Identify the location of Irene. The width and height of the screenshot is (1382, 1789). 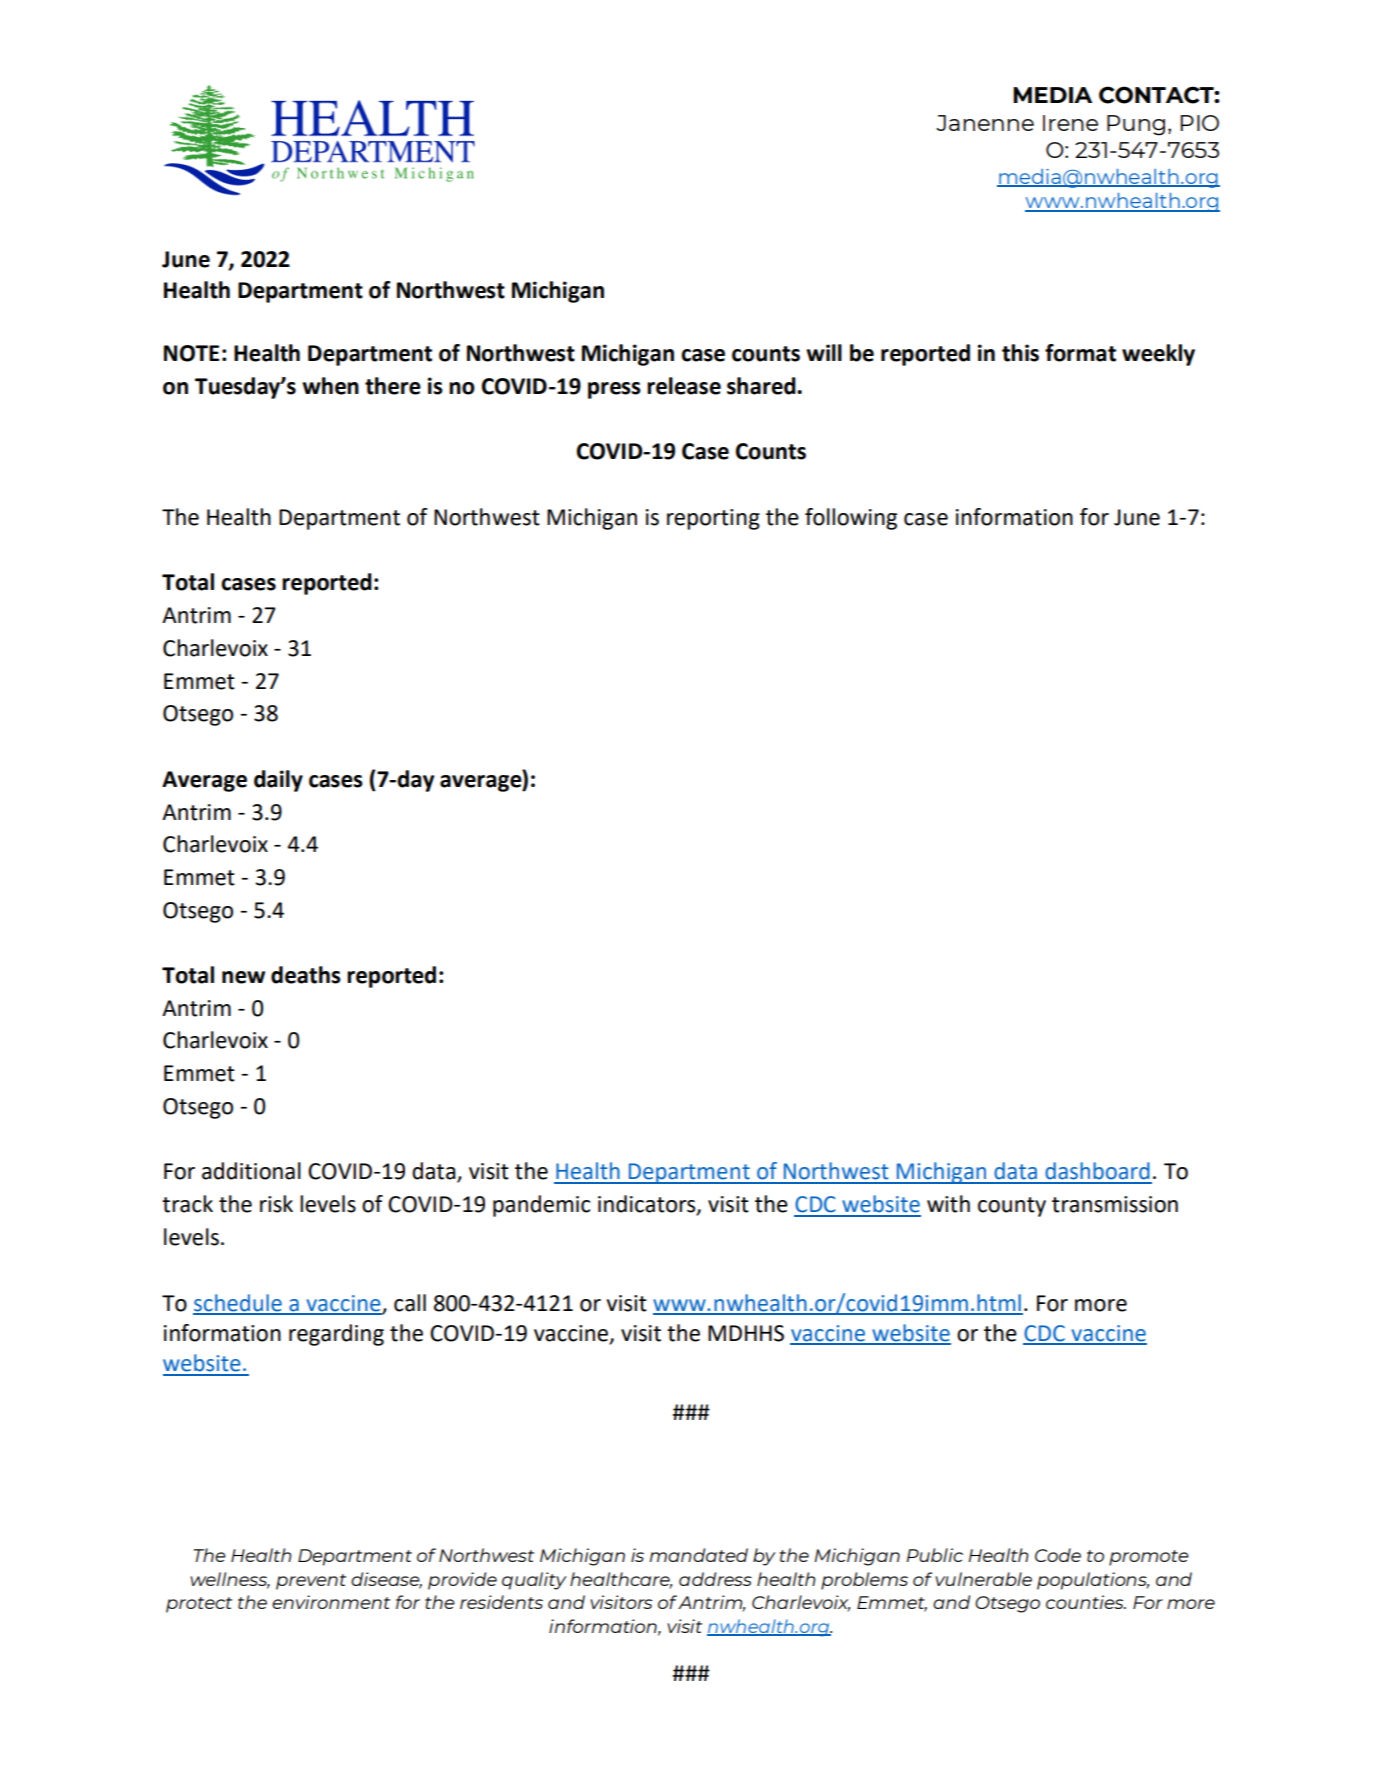
(1070, 123).
